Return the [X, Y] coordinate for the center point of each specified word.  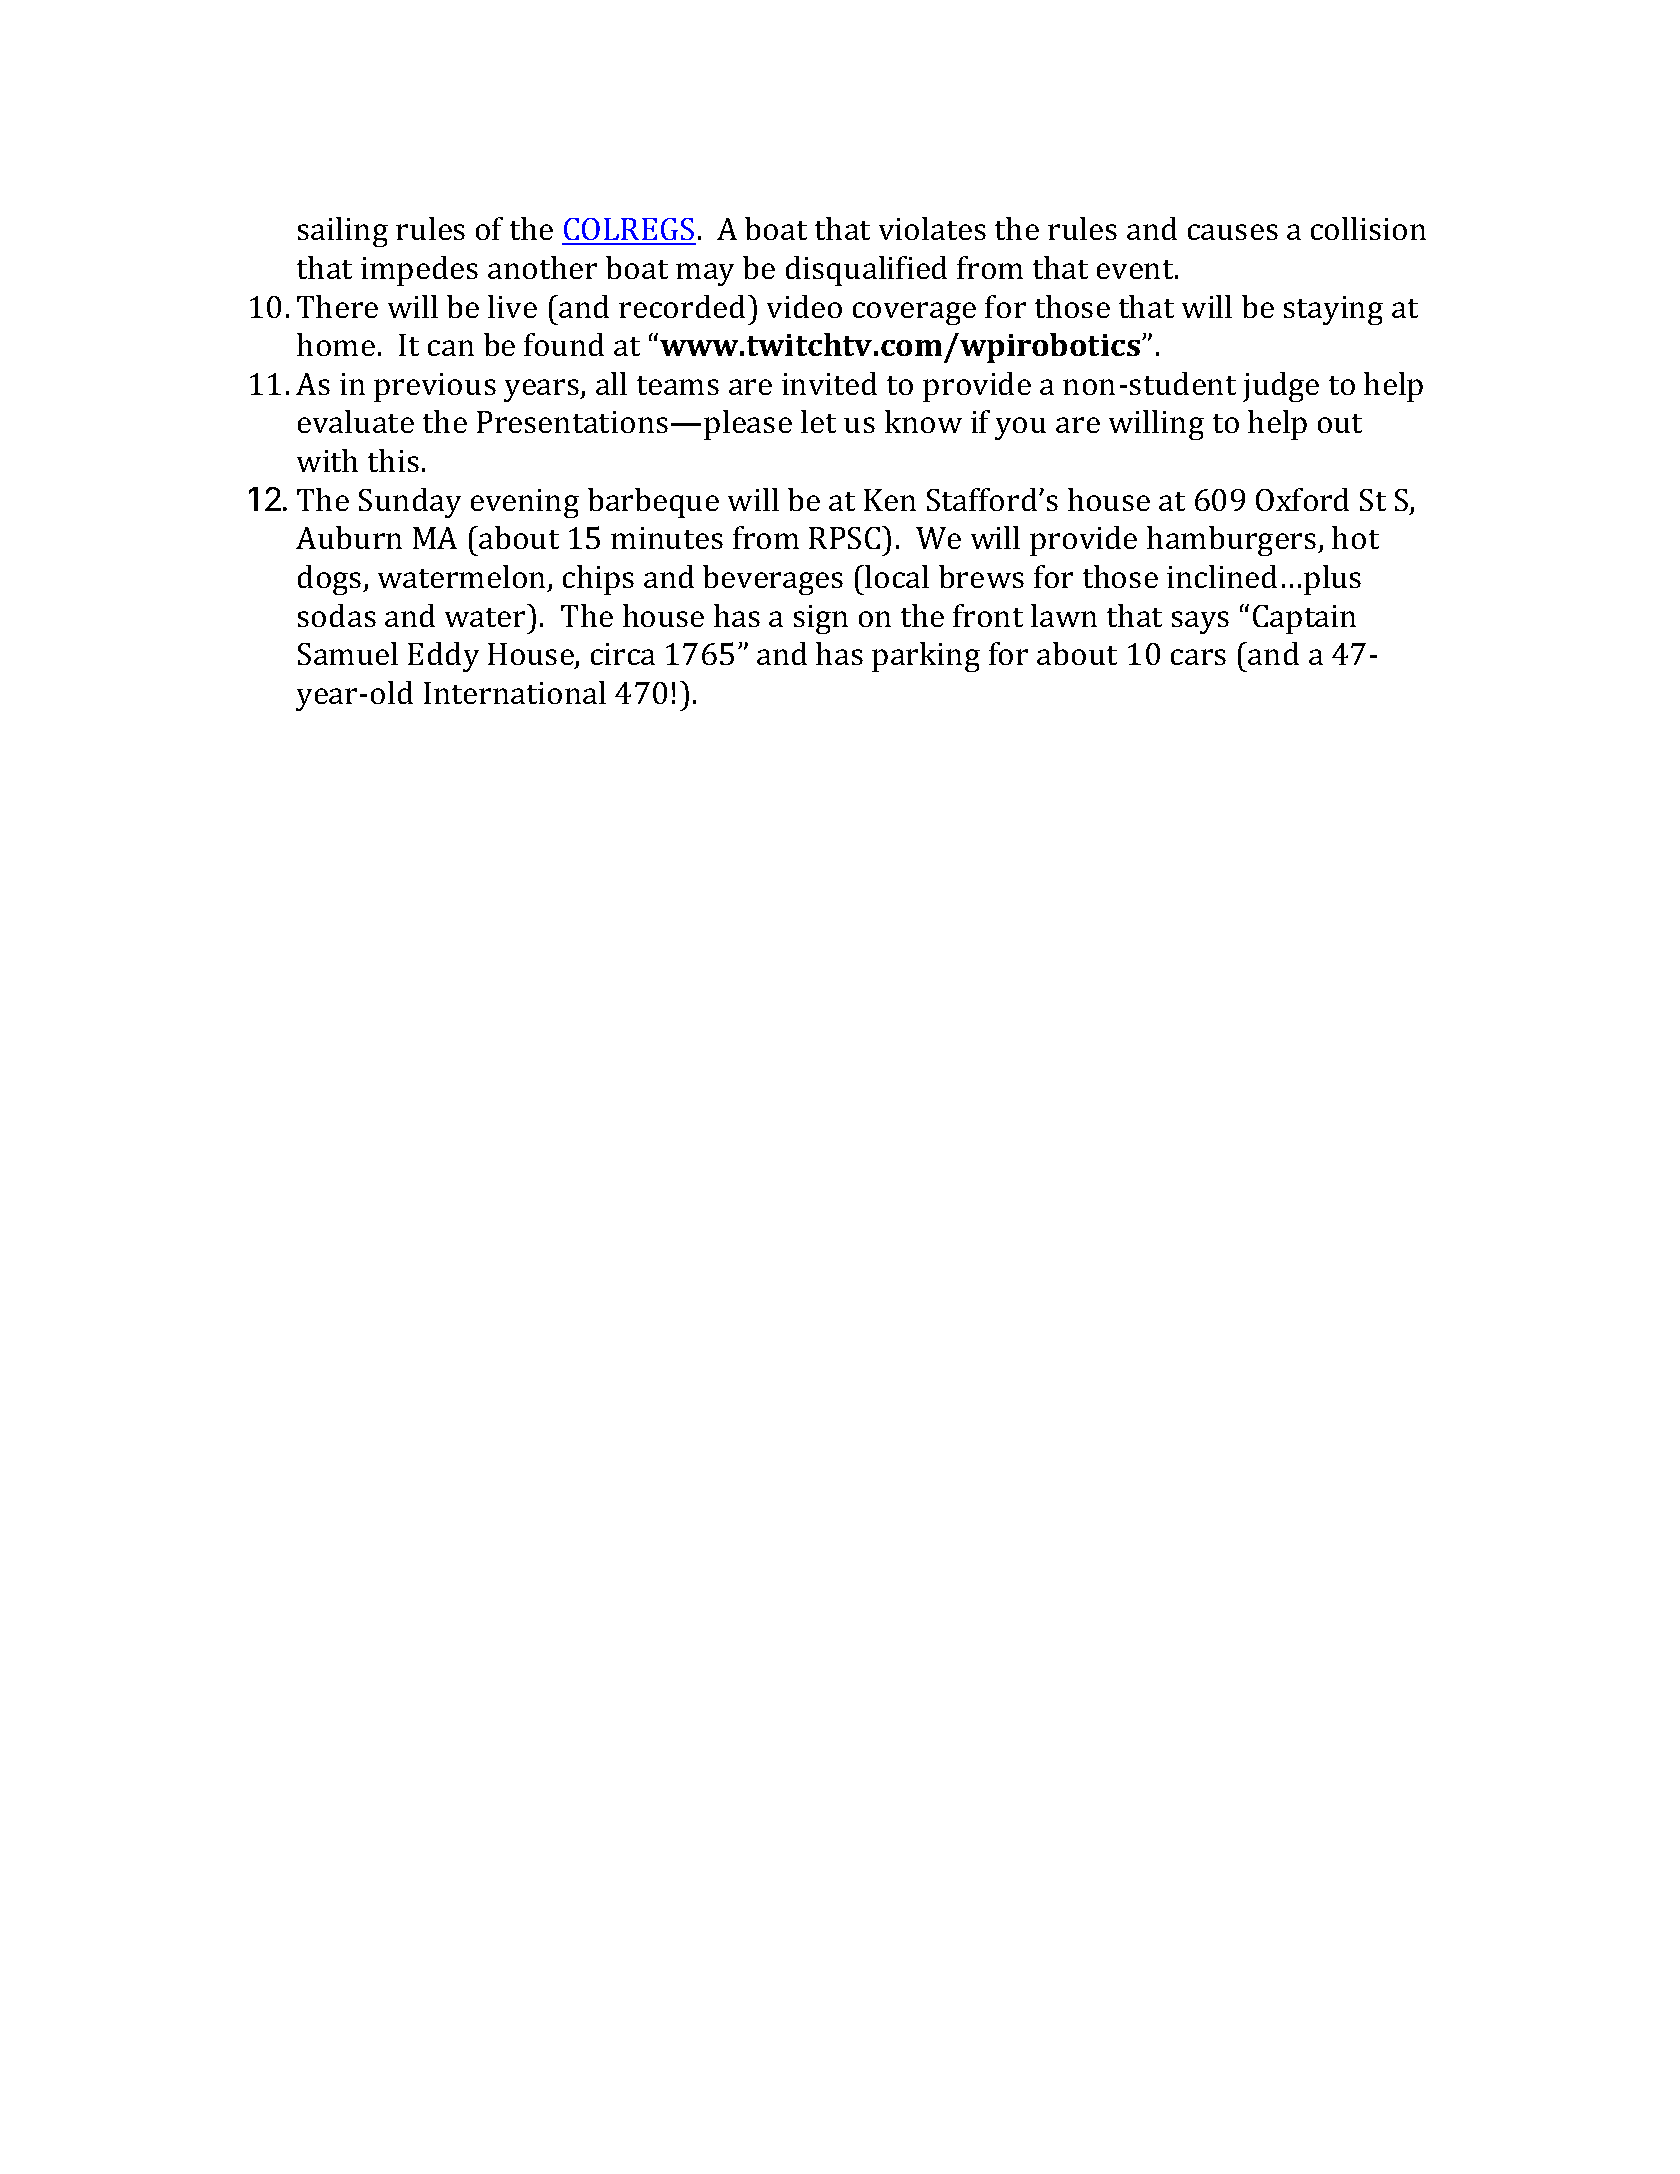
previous [435, 387]
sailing [343, 232]
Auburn [349, 537]
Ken [890, 500]
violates [932, 228]
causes [1233, 232]
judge [1281, 387]
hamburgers [1233, 541]
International [515, 692]
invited [829, 383]
